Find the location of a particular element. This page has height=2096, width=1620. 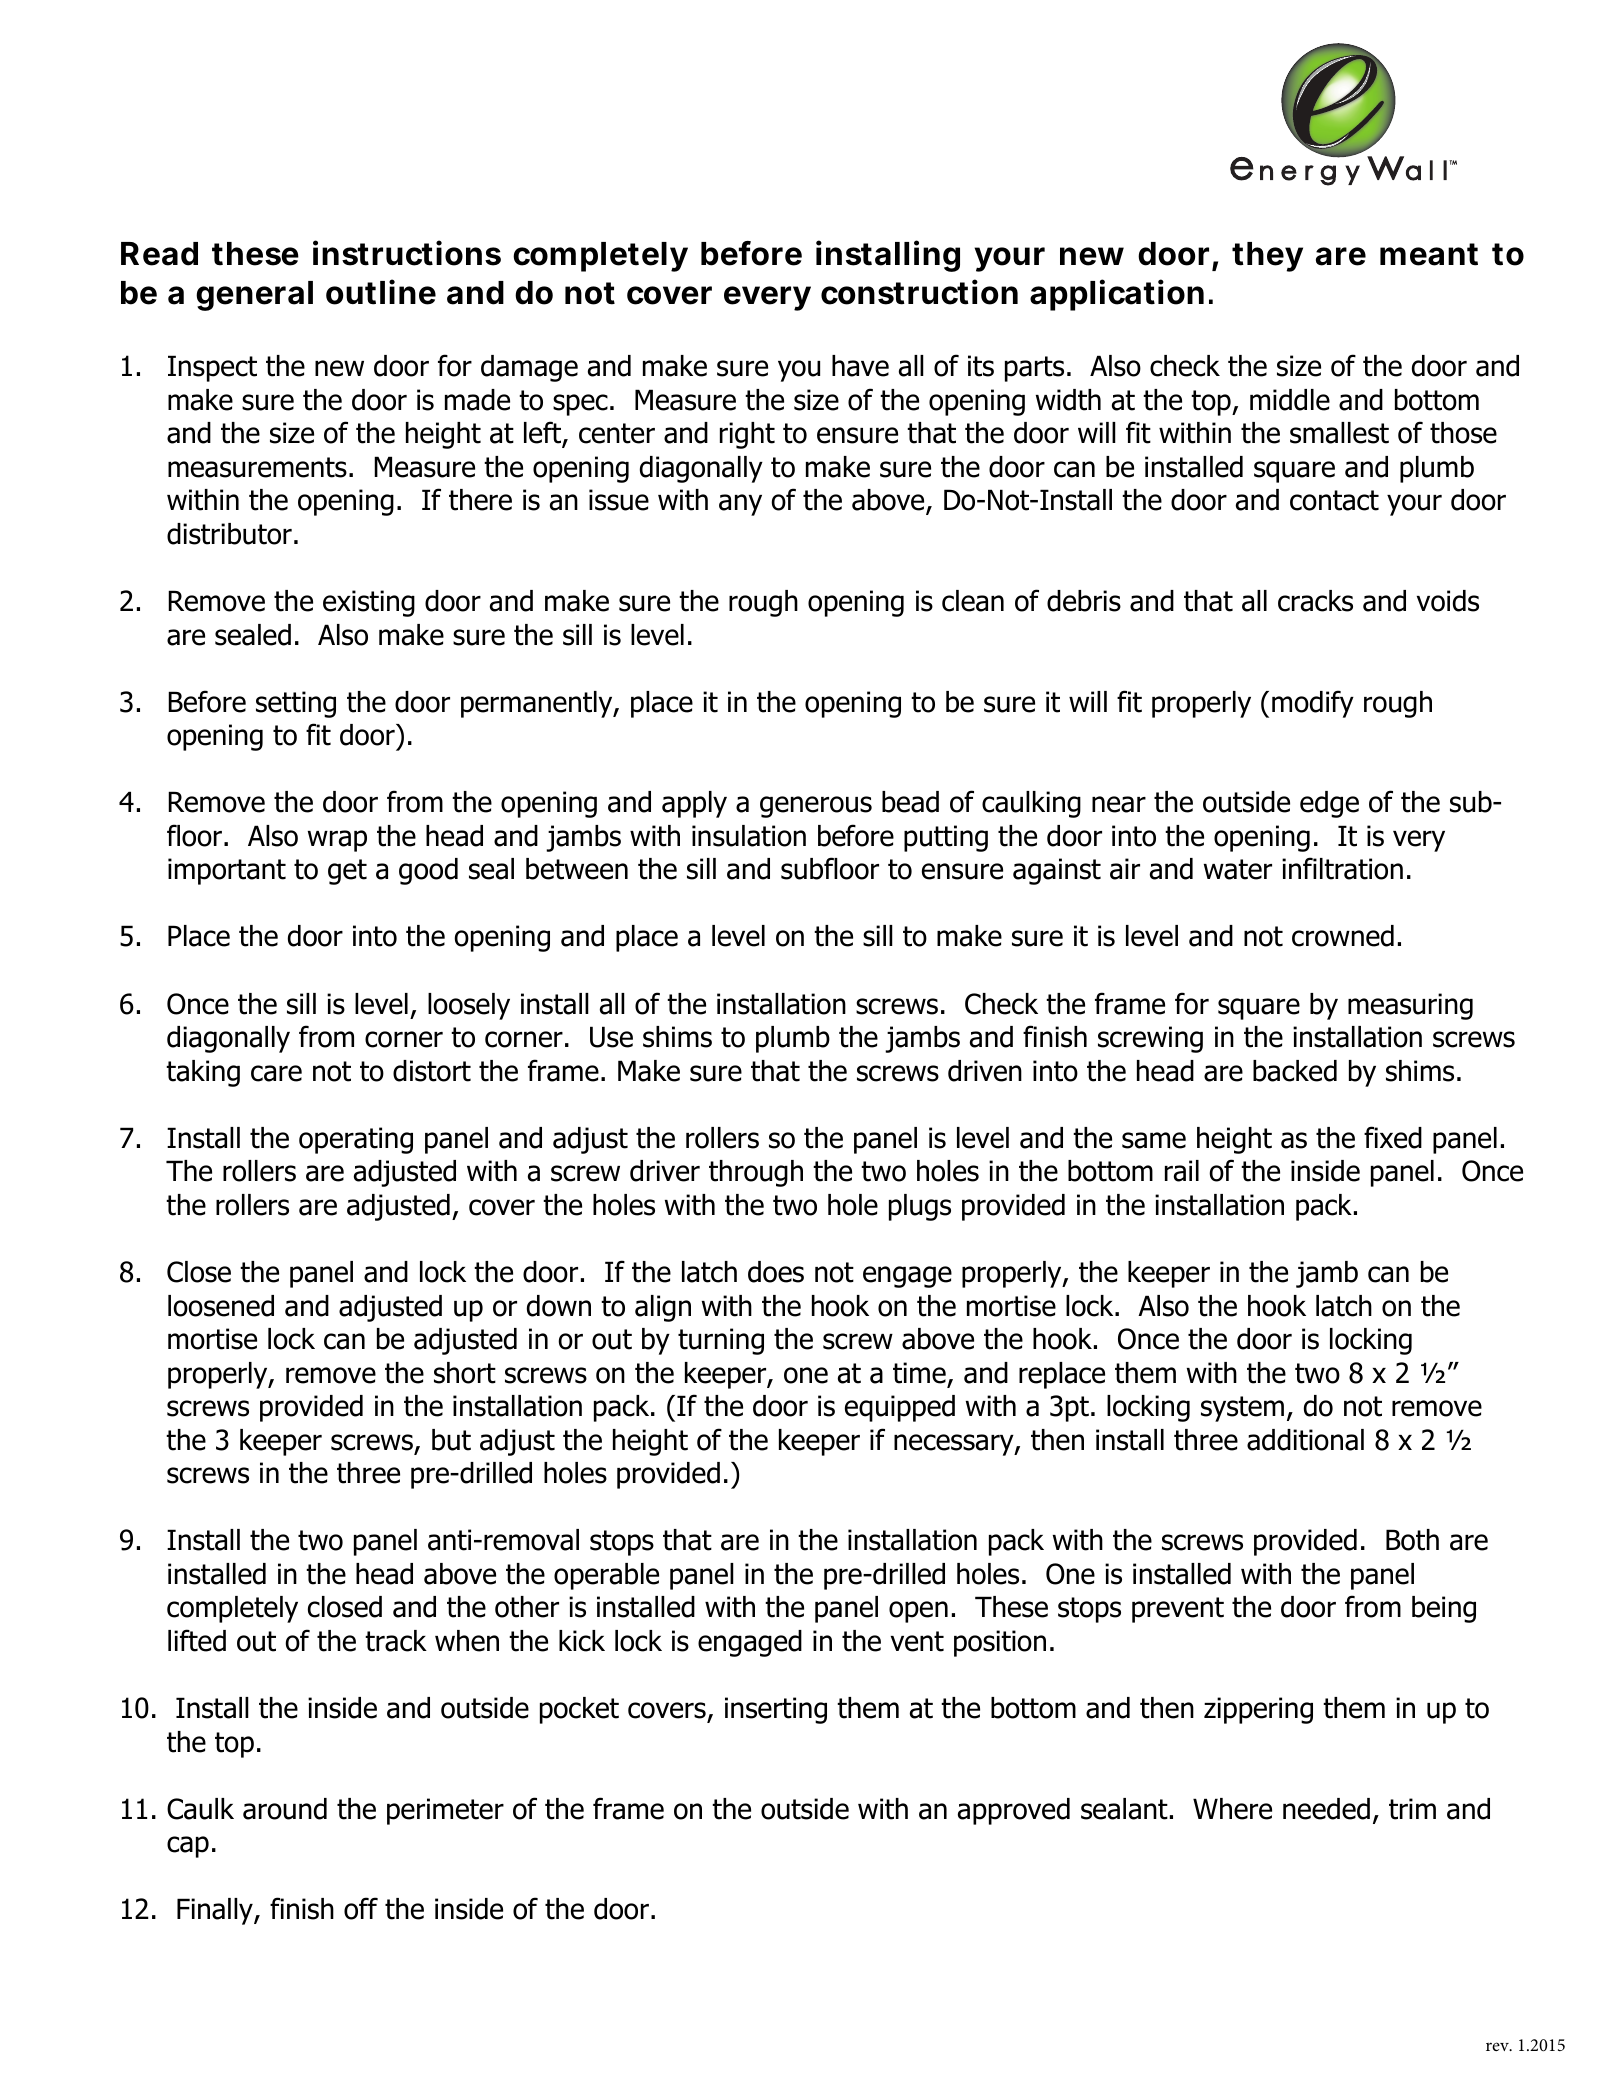

off is located at coordinates (361, 1908).
